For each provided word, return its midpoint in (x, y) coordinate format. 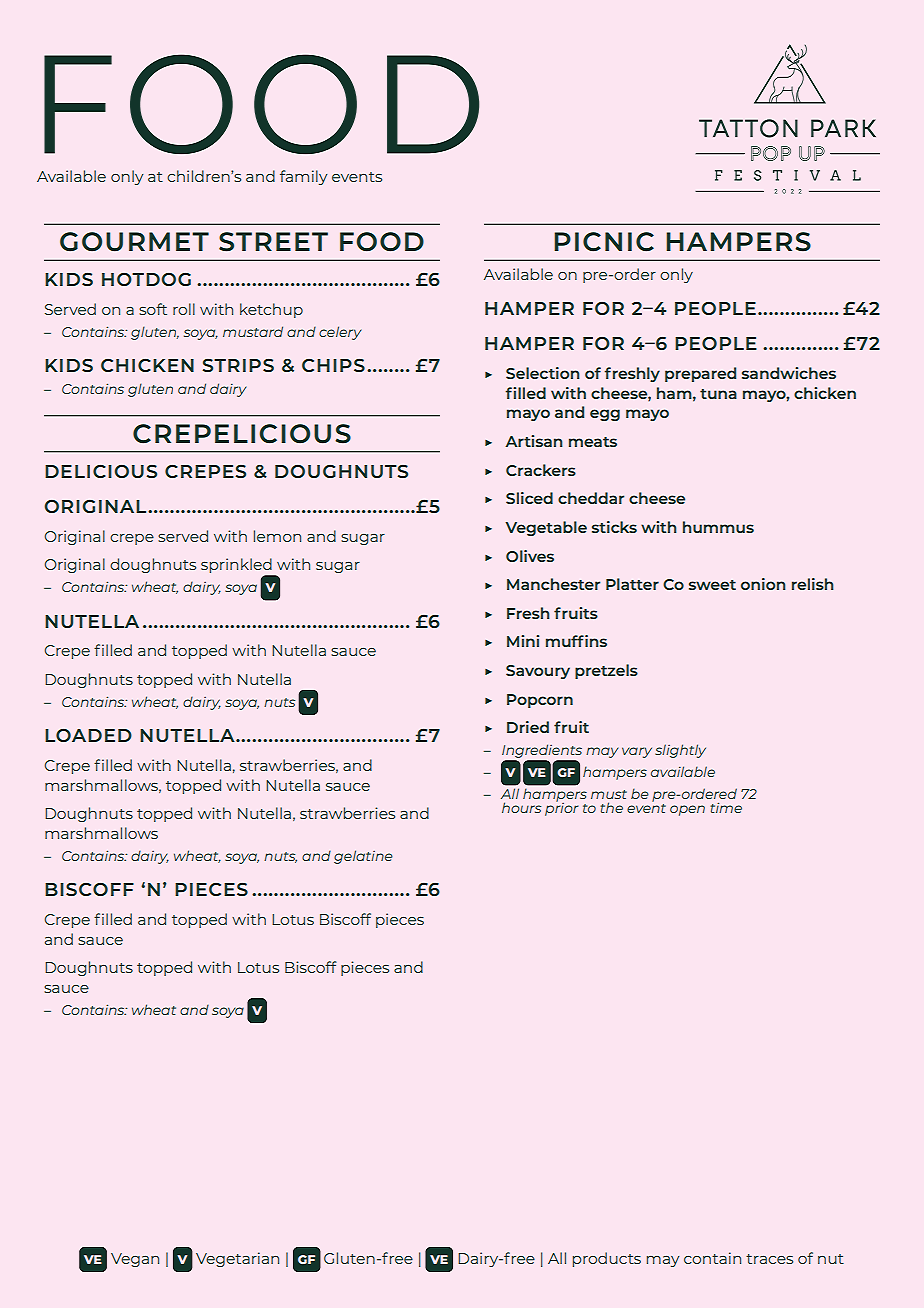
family (303, 177)
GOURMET (134, 242)
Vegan (135, 1260)
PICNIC (604, 242)
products (607, 1259)
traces (769, 1259)
